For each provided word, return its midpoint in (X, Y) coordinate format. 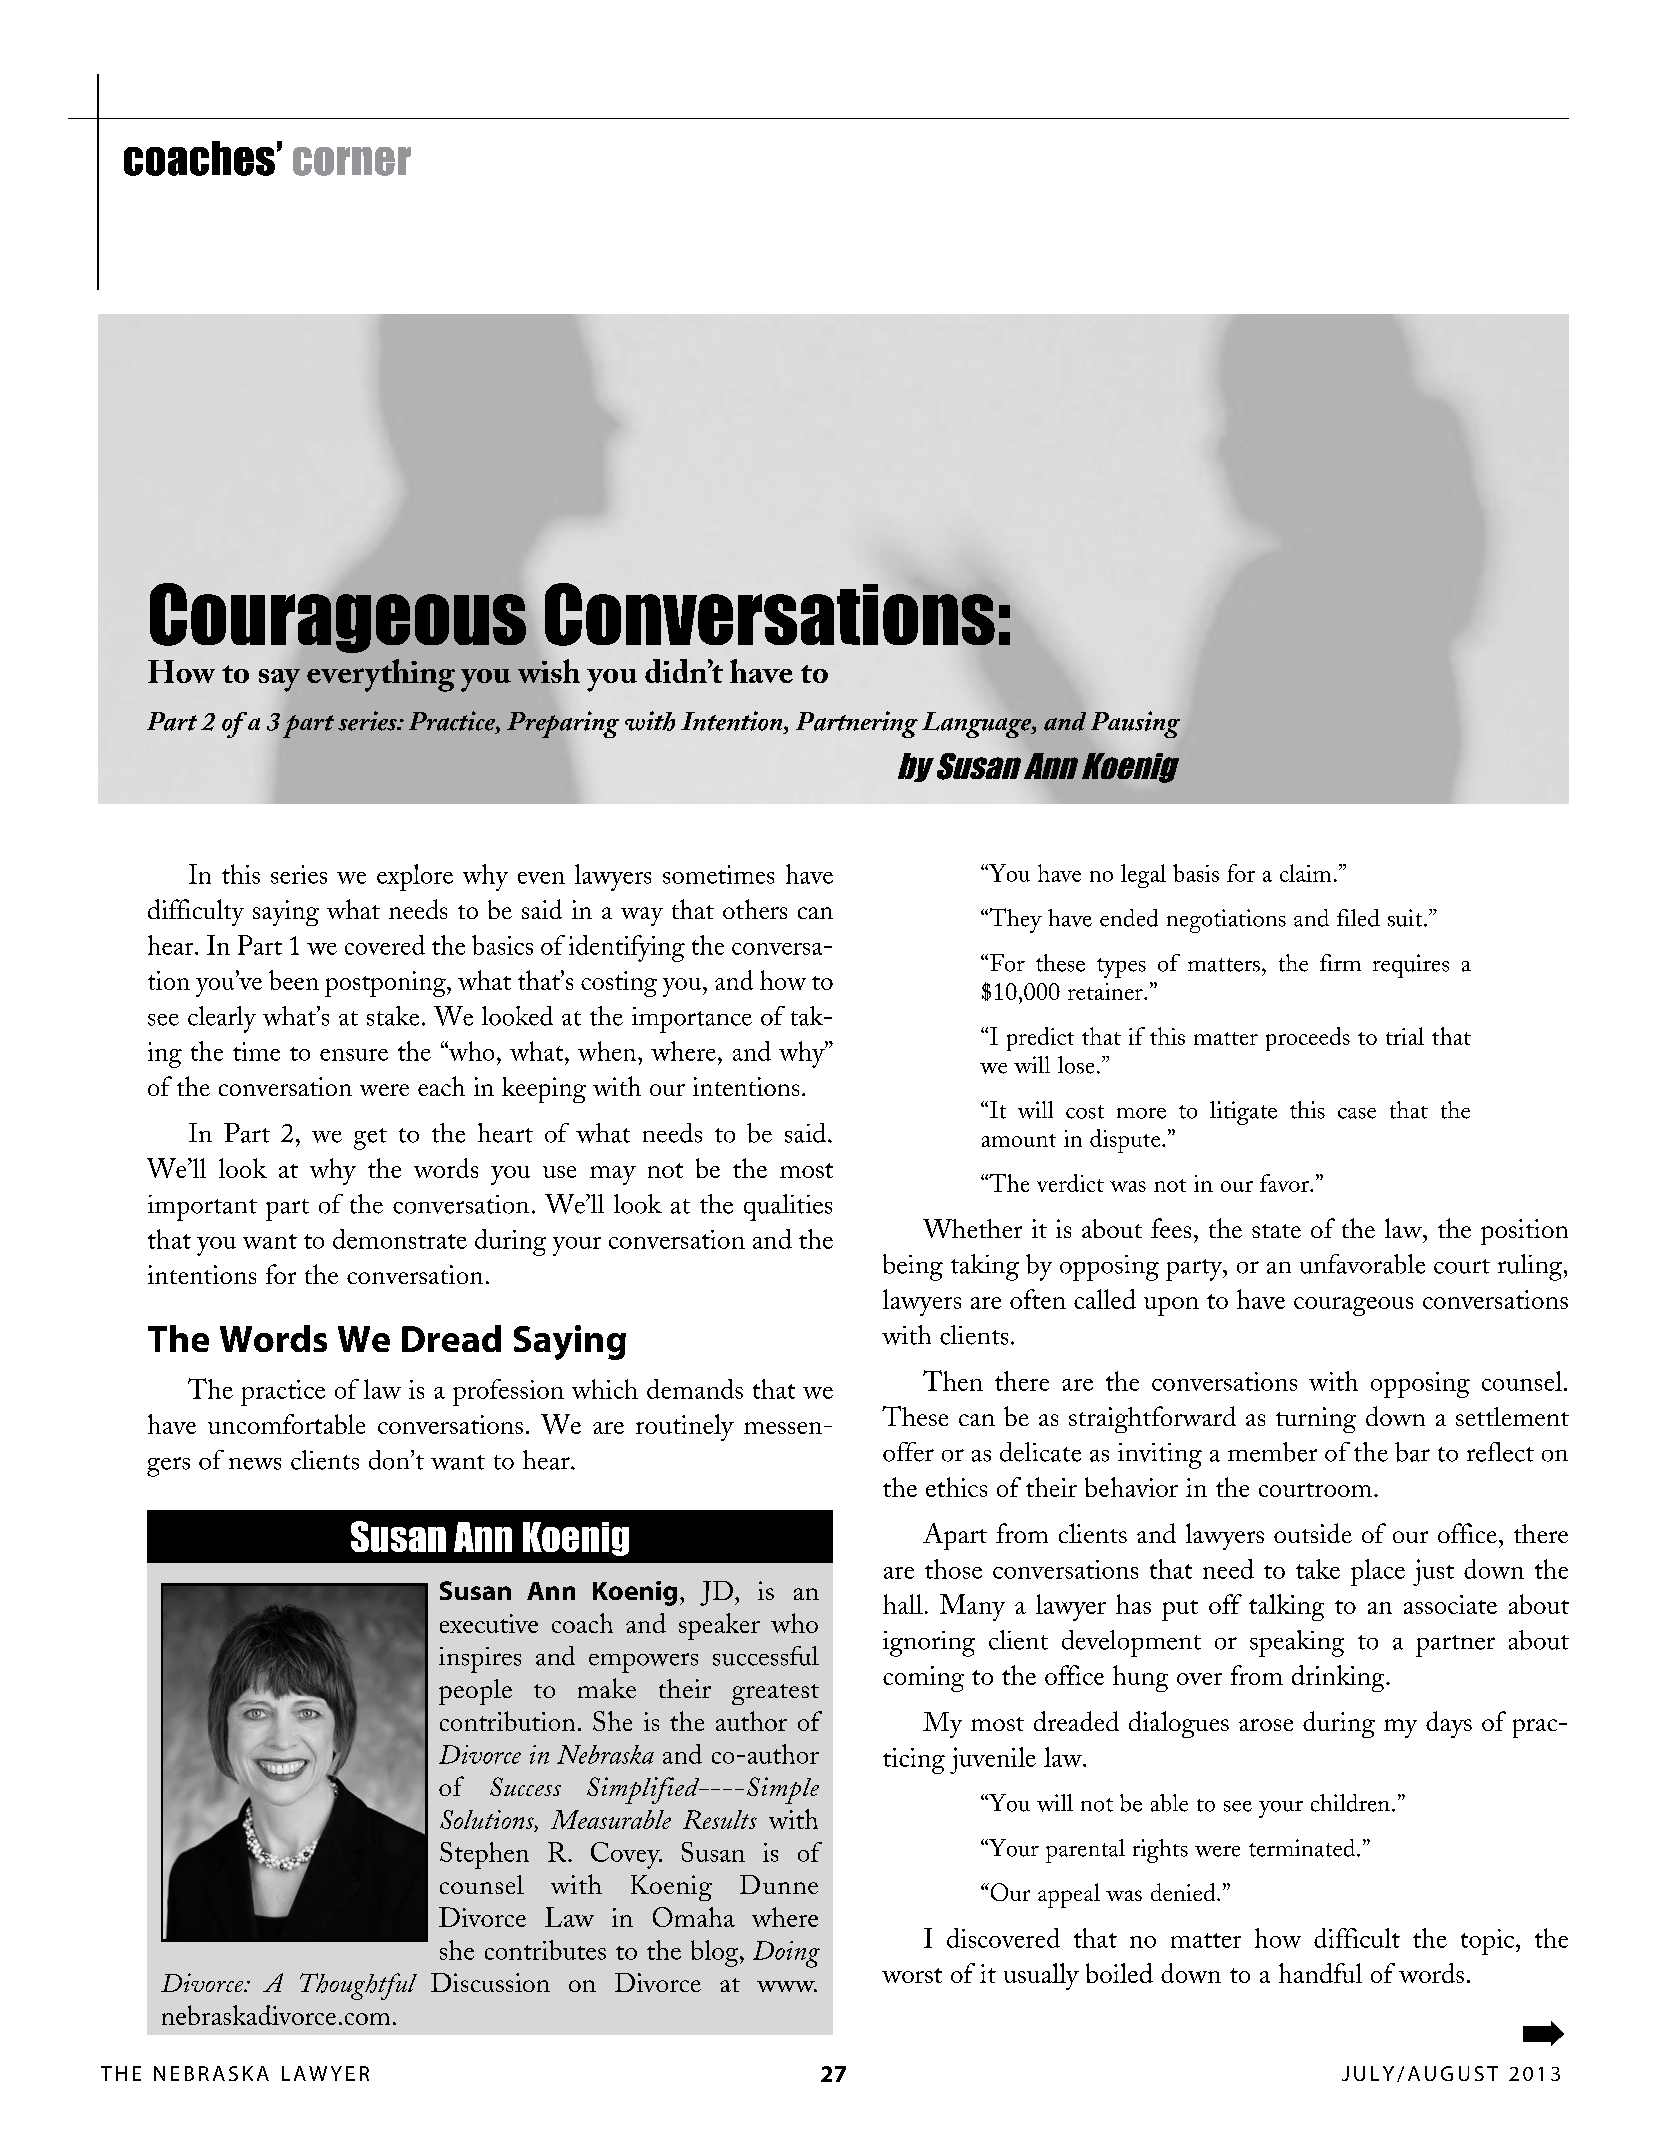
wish (549, 671)
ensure (354, 1055)
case (1357, 1113)
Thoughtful (358, 1986)
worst (912, 1975)
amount (1019, 1140)
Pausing (1135, 724)
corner (352, 161)
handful (1320, 1973)
